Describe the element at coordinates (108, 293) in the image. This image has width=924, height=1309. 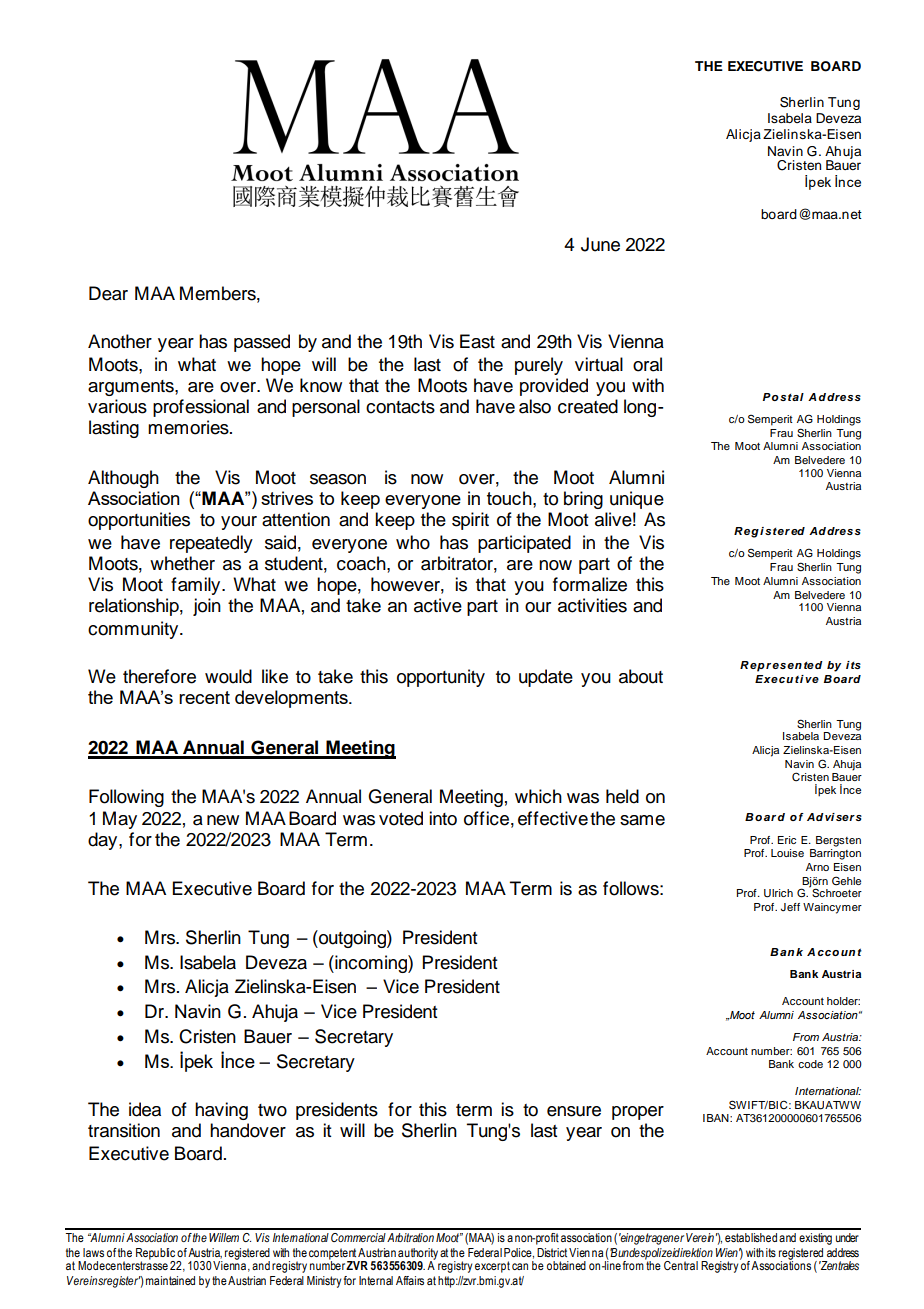
I see `Dear` at that location.
